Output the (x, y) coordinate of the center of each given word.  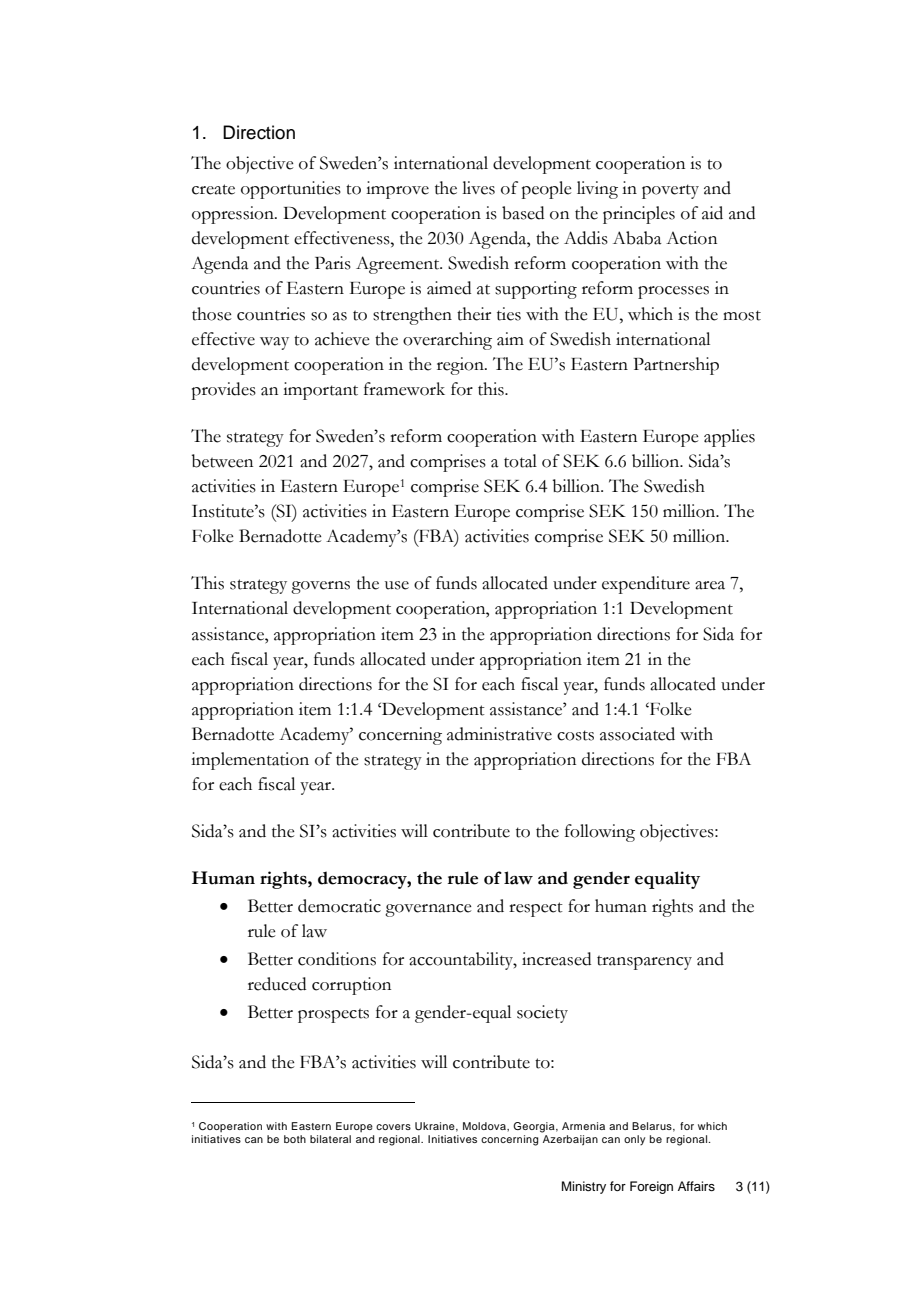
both (295, 1139)
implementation (250, 761)
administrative (499, 734)
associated (637, 734)
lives (478, 188)
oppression (234, 215)
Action (691, 238)
